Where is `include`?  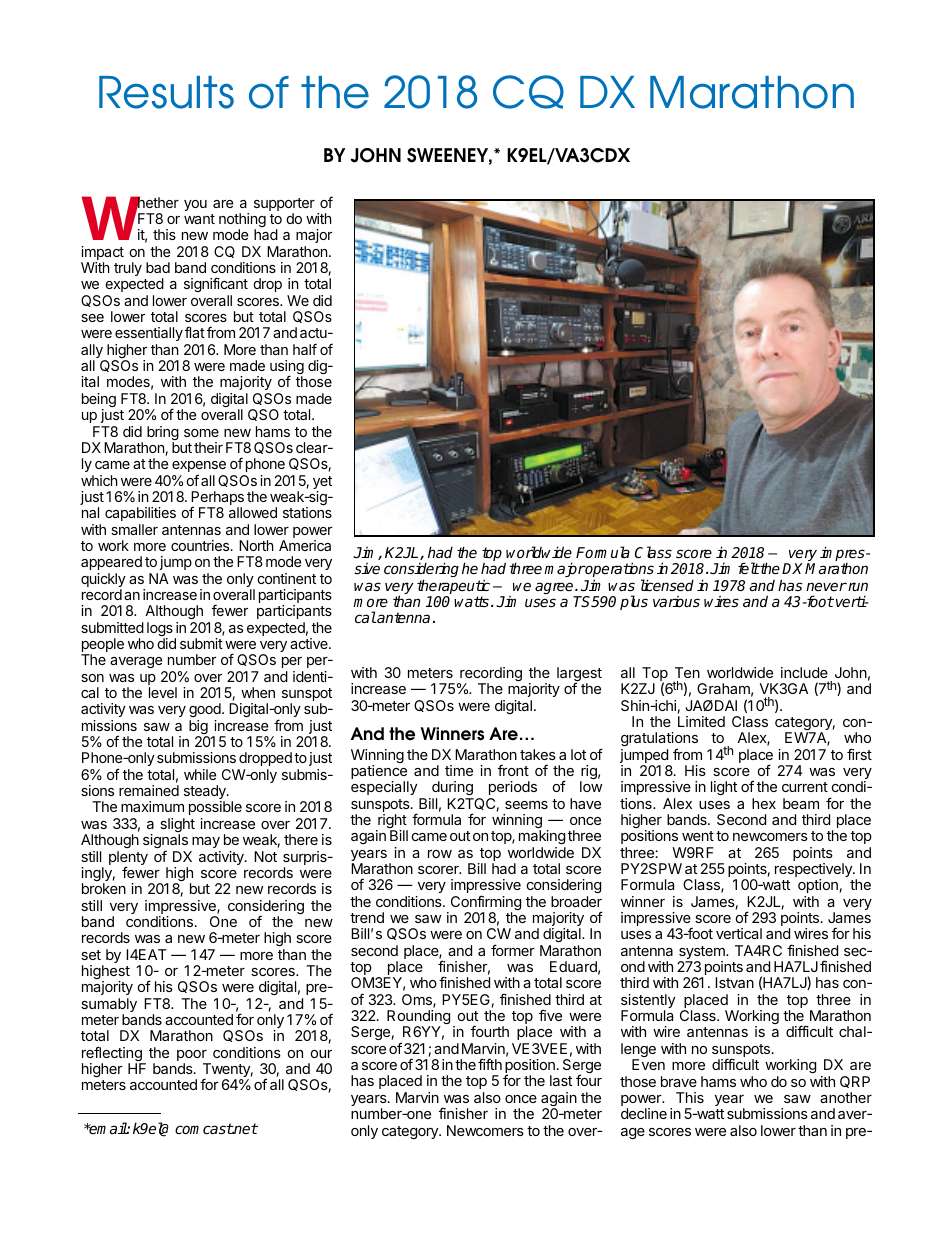
include is located at coordinates (804, 672).
